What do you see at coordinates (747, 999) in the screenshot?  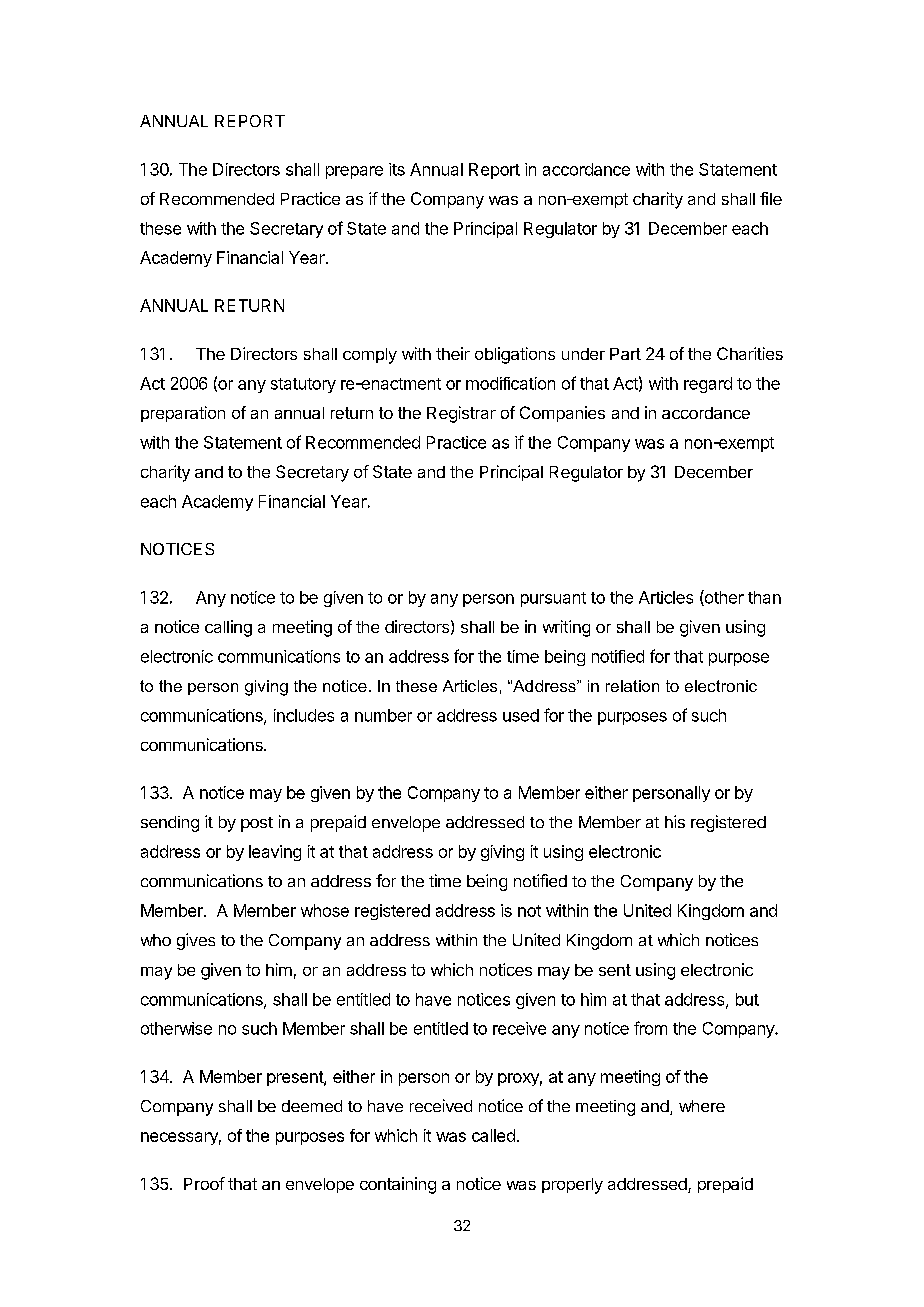 I see `but` at bounding box center [747, 999].
